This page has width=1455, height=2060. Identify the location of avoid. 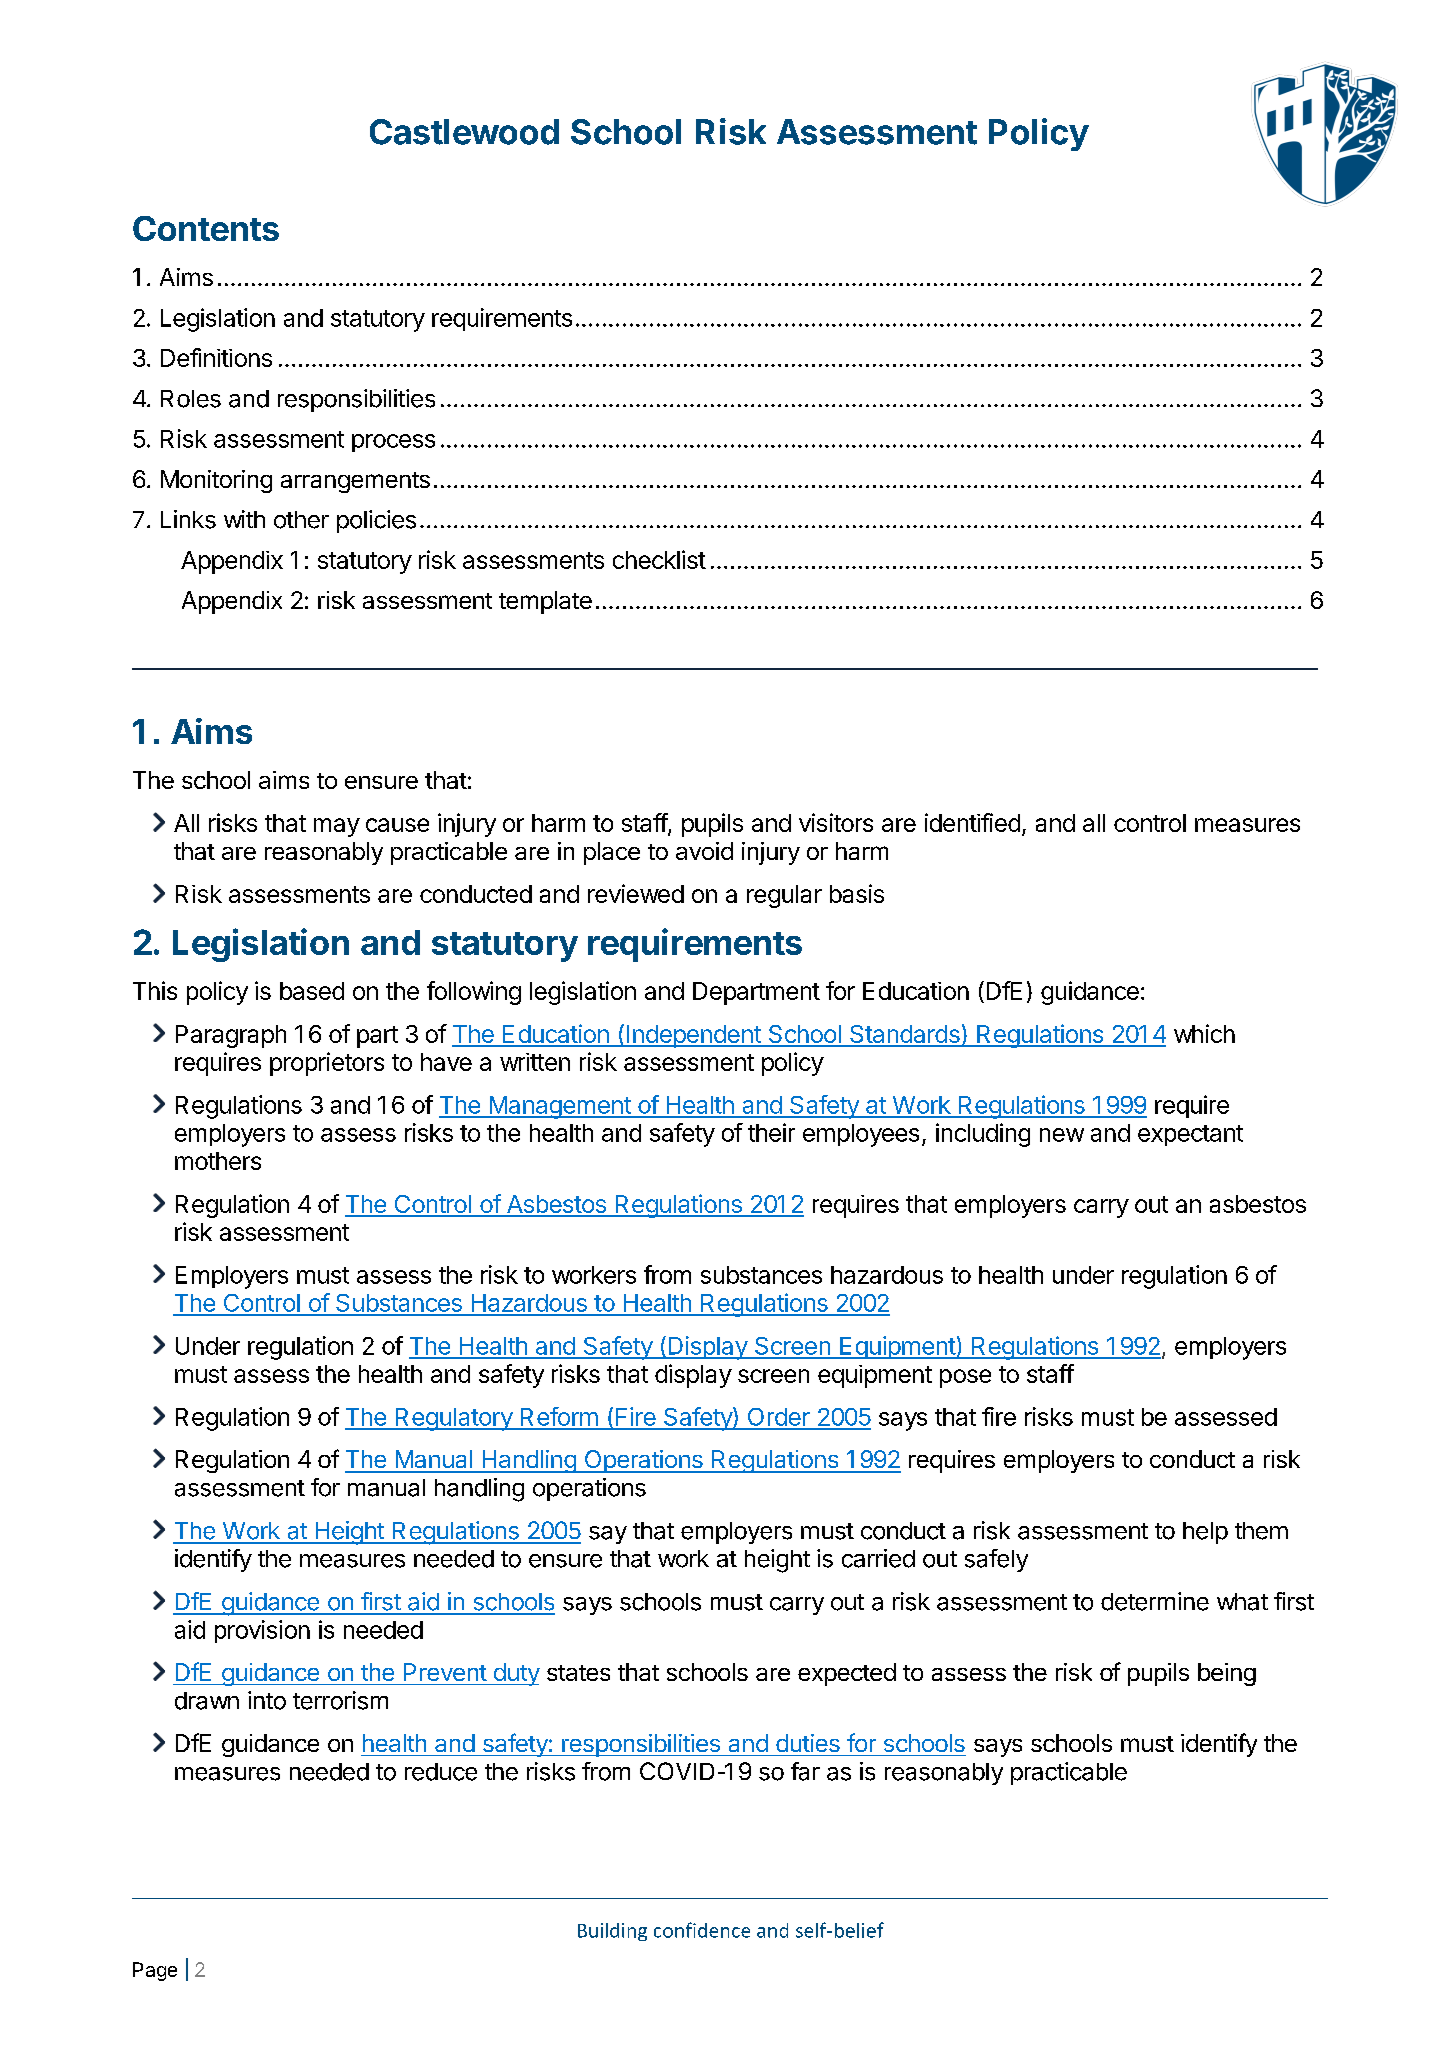
(704, 851).
